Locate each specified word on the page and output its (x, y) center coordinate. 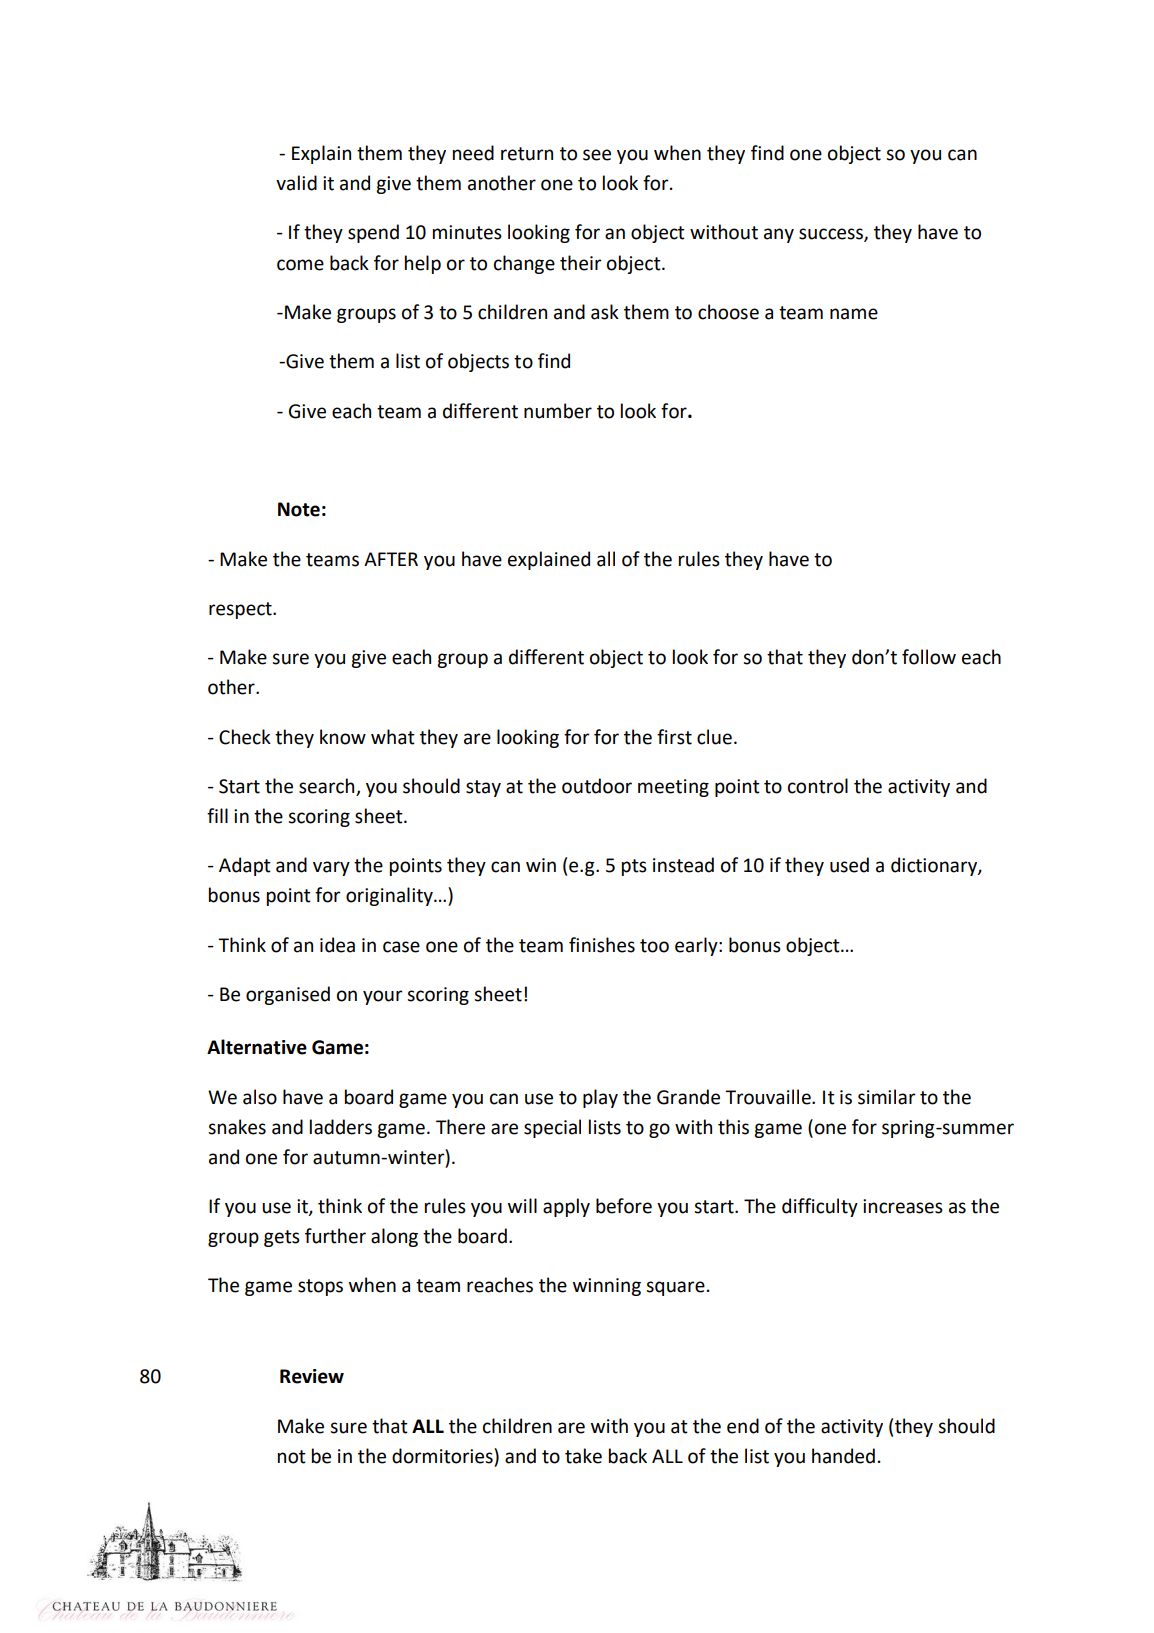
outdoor (597, 786)
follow (929, 657)
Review (312, 1376)
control (818, 786)
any (779, 235)
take (583, 1456)
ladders (341, 1127)
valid (296, 183)
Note (299, 509)
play (600, 1098)
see (597, 155)
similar (887, 1097)
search (328, 787)
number (558, 411)
